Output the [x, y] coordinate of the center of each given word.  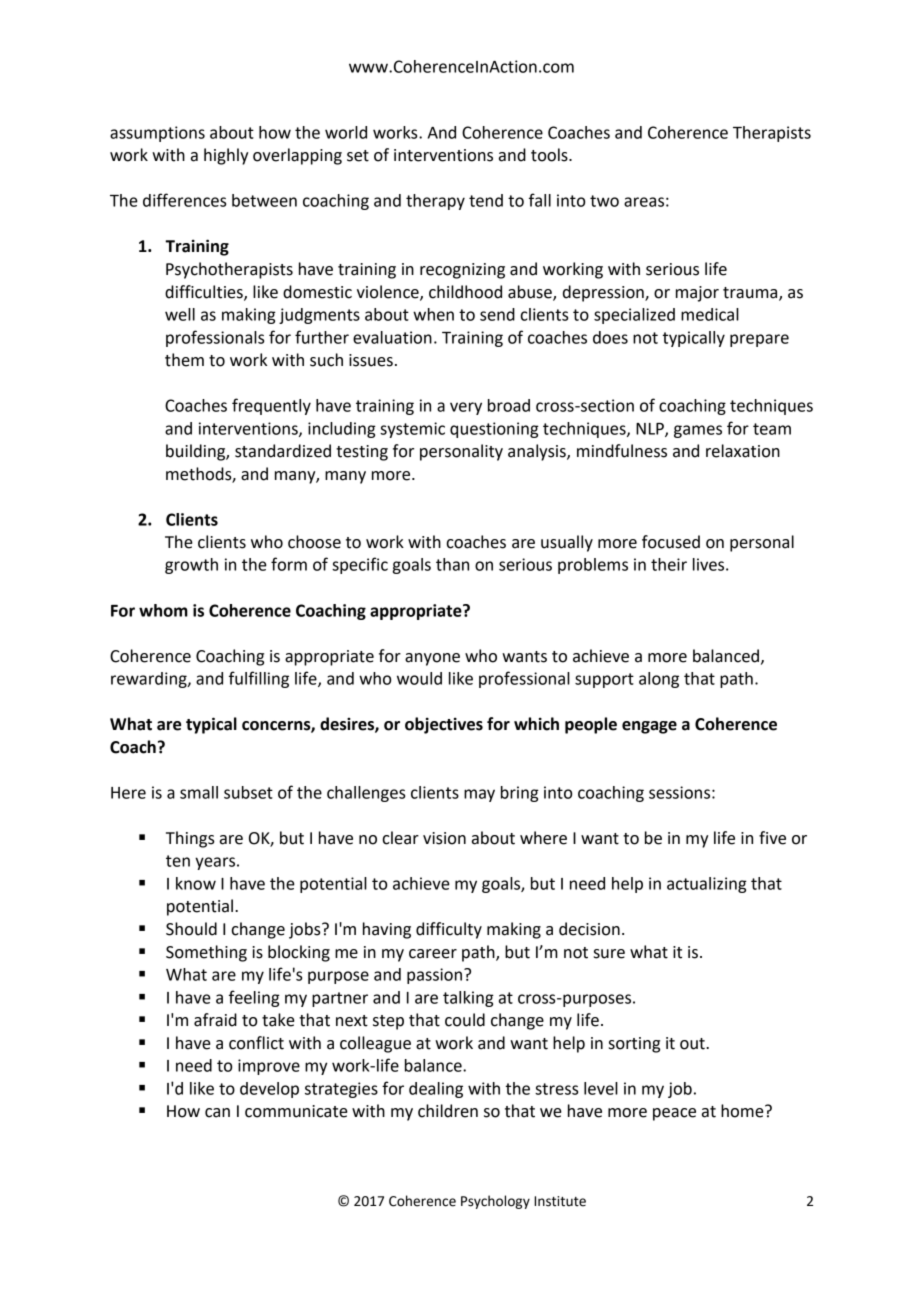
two [604, 201]
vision [444, 838]
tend [486, 200]
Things [190, 839]
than [452, 564]
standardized [283, 451]
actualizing [707, 885]
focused [671, 542]
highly [226, 156]
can [217, 1113]
